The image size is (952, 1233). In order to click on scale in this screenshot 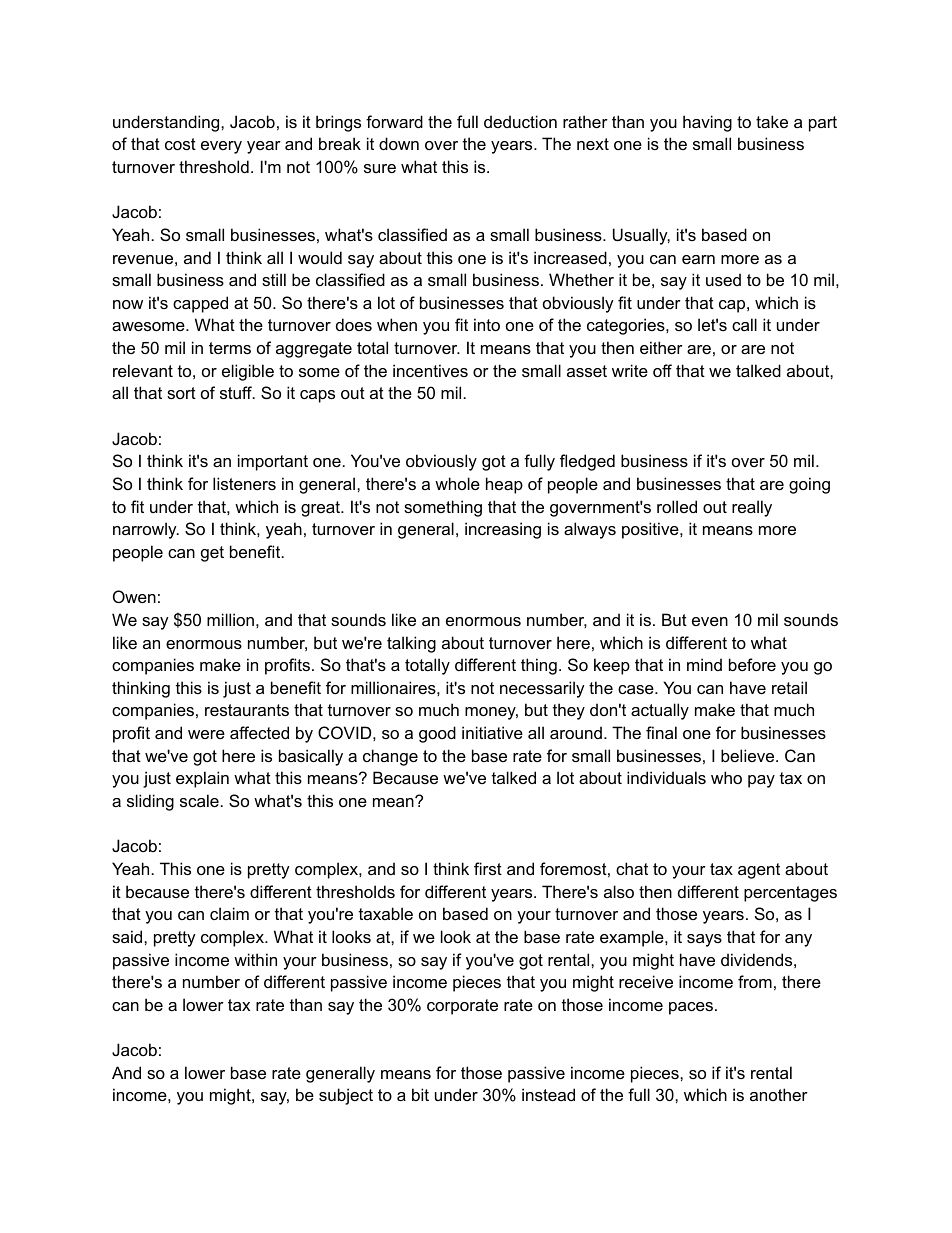, I will do `click(199, 800)`.
